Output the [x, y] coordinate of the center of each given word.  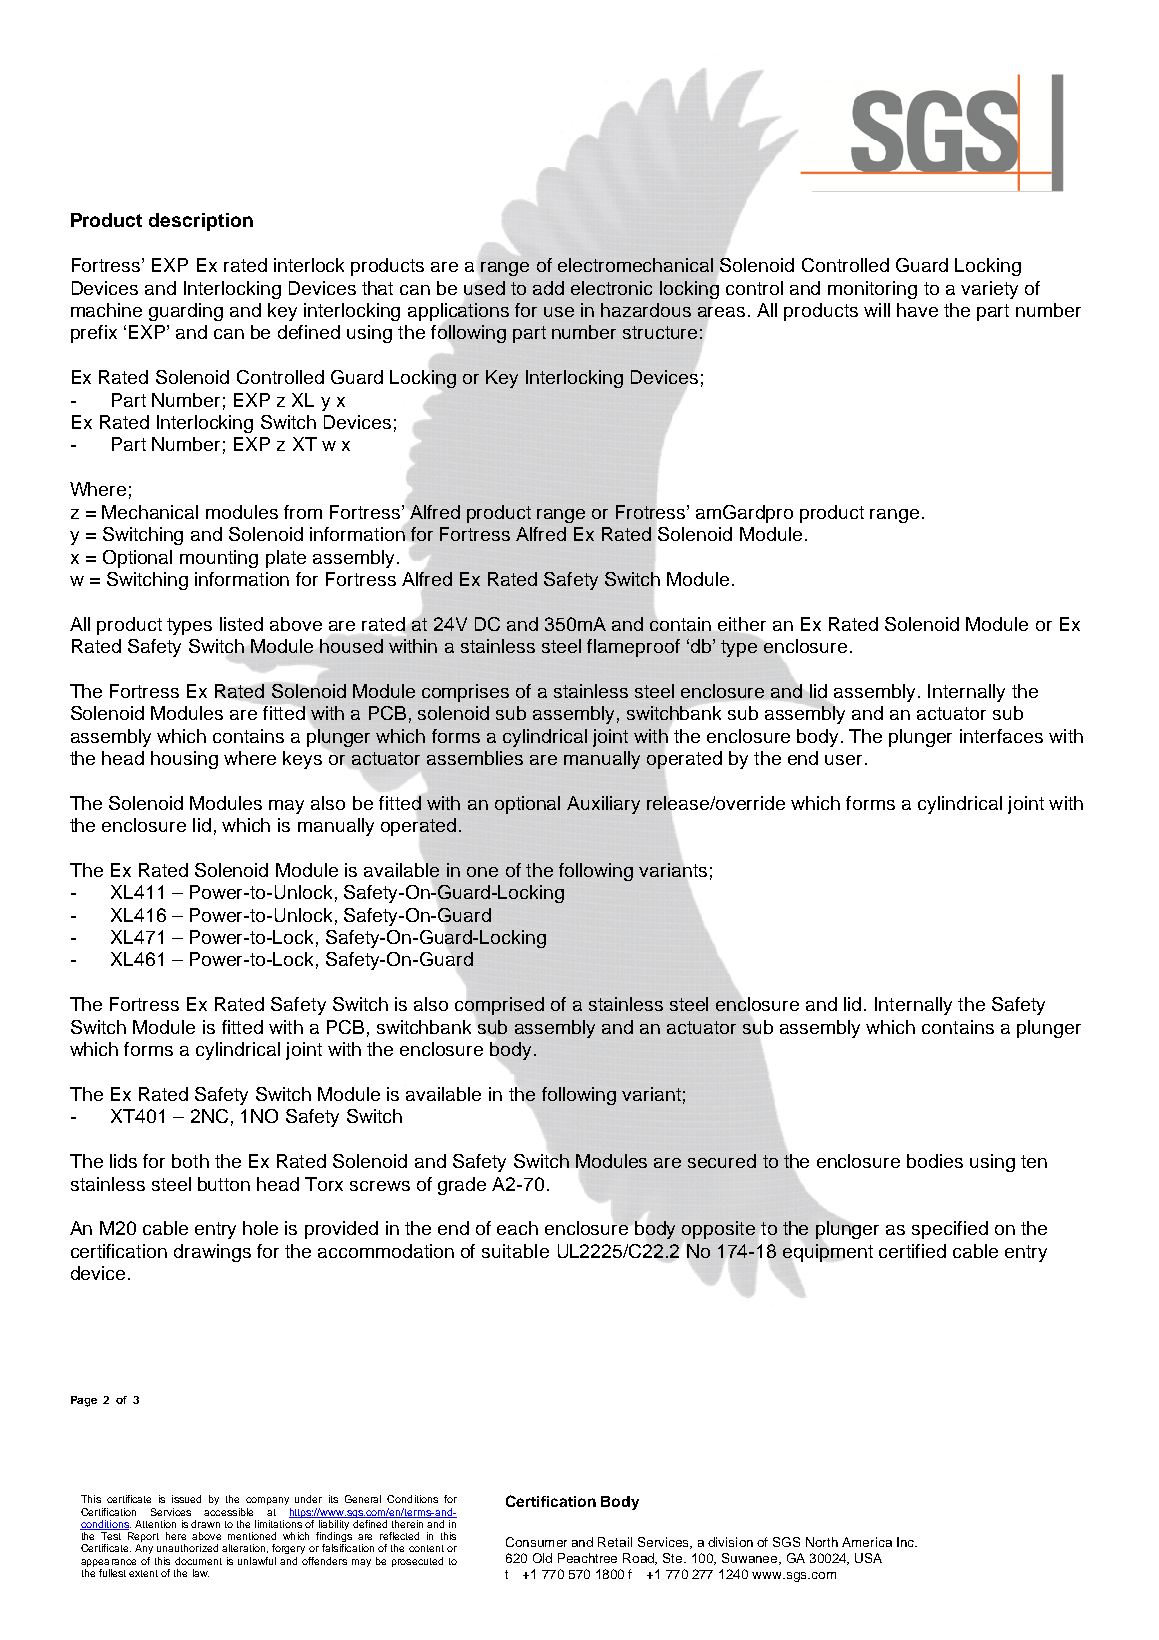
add [548, 288]
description [201, 222]
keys [302, 760]
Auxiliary [603, 805]
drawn [205, 1524]
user [845, 760]
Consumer [536, 1542]
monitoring [872, 290]
